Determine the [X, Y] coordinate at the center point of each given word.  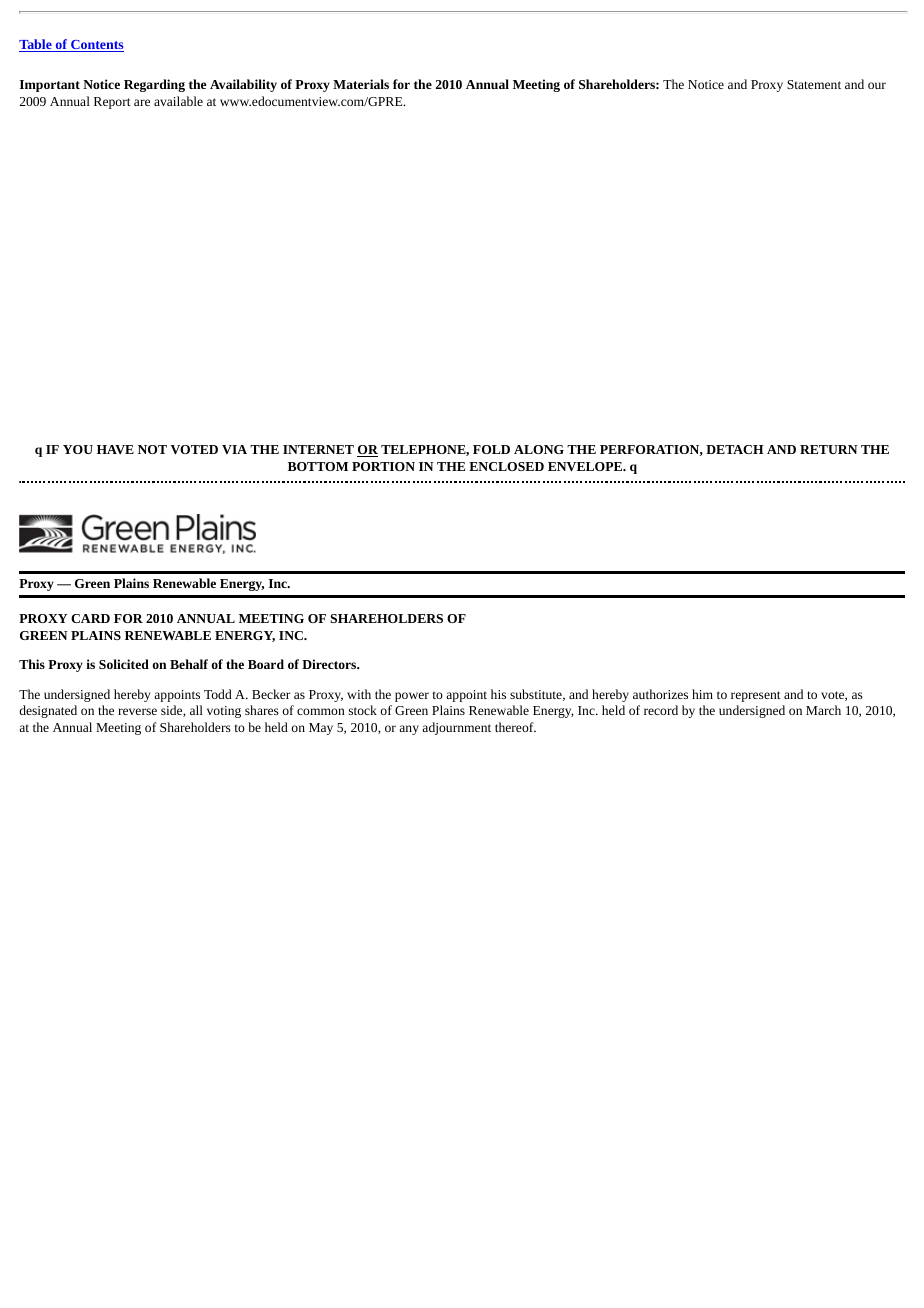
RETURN [829, 449]
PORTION [383, 466]
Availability [243, 85]
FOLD [491, 449]
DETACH [735, 449]
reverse [137, 711]
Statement [814, 84]
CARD [90, 618]
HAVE [115, 449]
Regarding [154, 85]
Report [112, 103]
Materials [361, 84]
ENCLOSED [506, 466]
